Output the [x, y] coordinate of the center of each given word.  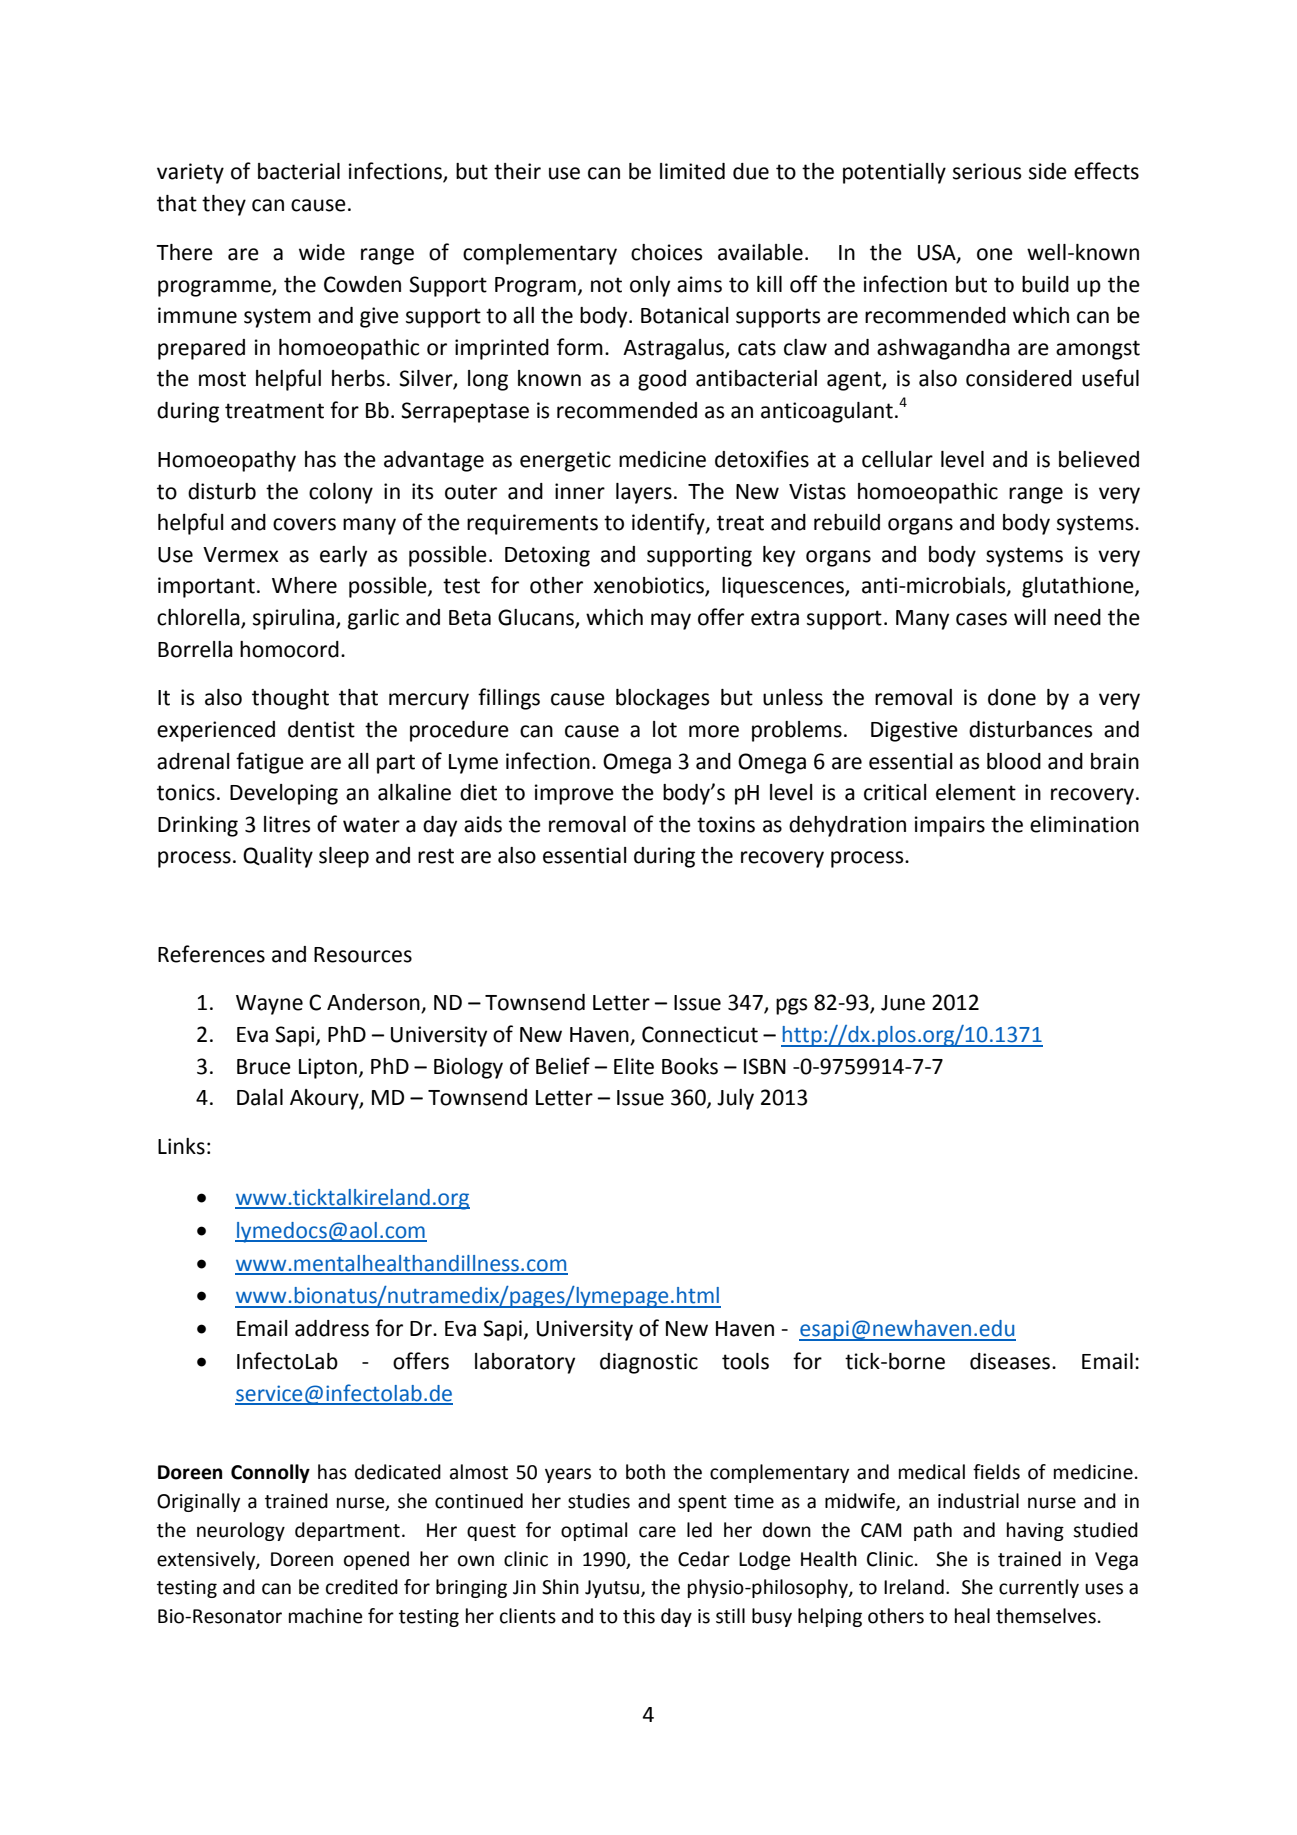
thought [290, 699]
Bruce [264, 1067]
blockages [662, 699]
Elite [634, 1066]
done [1012, 697]
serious [987, 171]
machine [326, 1616]
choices [666, 252]
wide [322, 252]
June [903, 1003]
